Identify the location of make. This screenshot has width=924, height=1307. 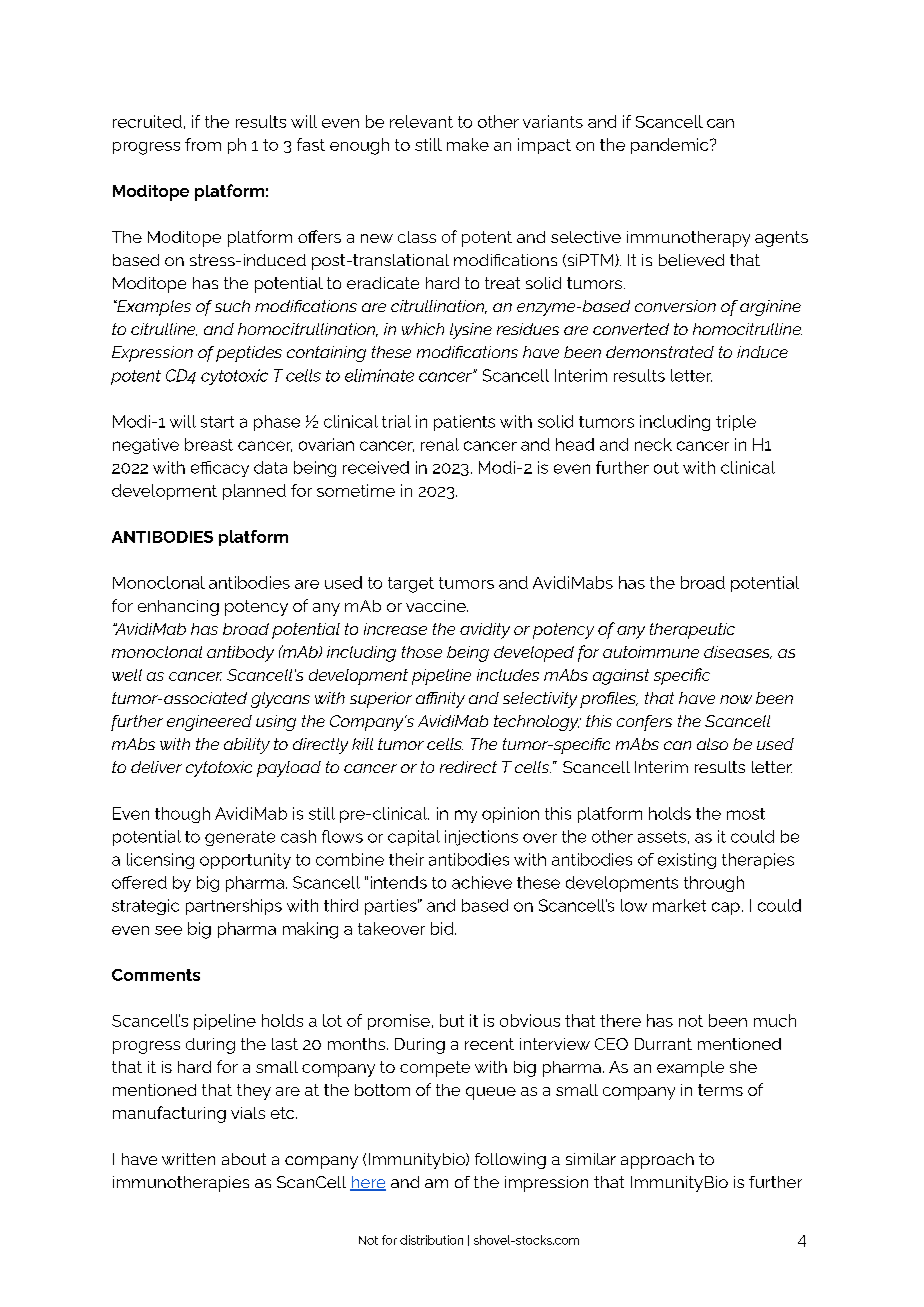
(468, 144).
